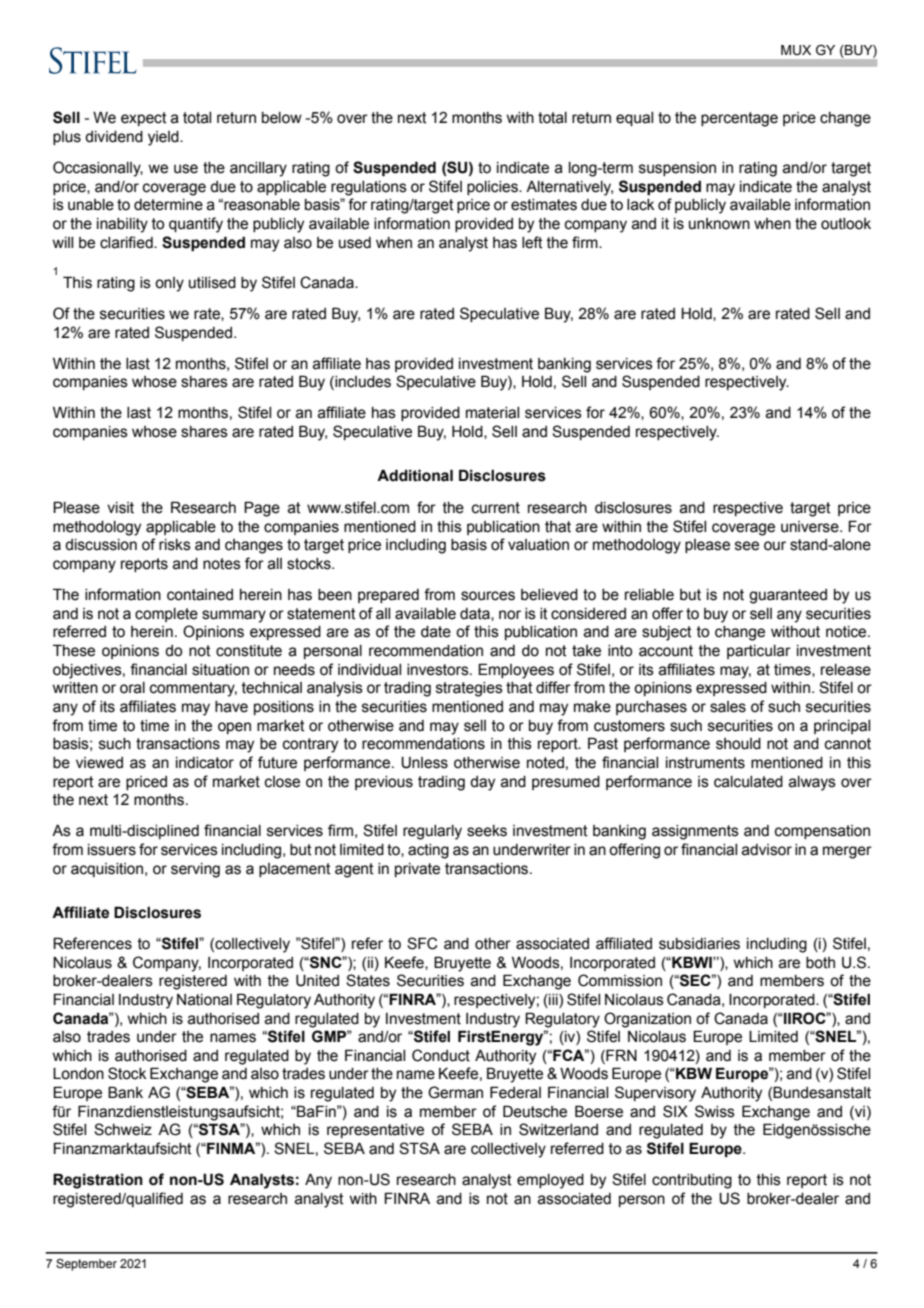  I want to click on expect, so click(144, 119).
